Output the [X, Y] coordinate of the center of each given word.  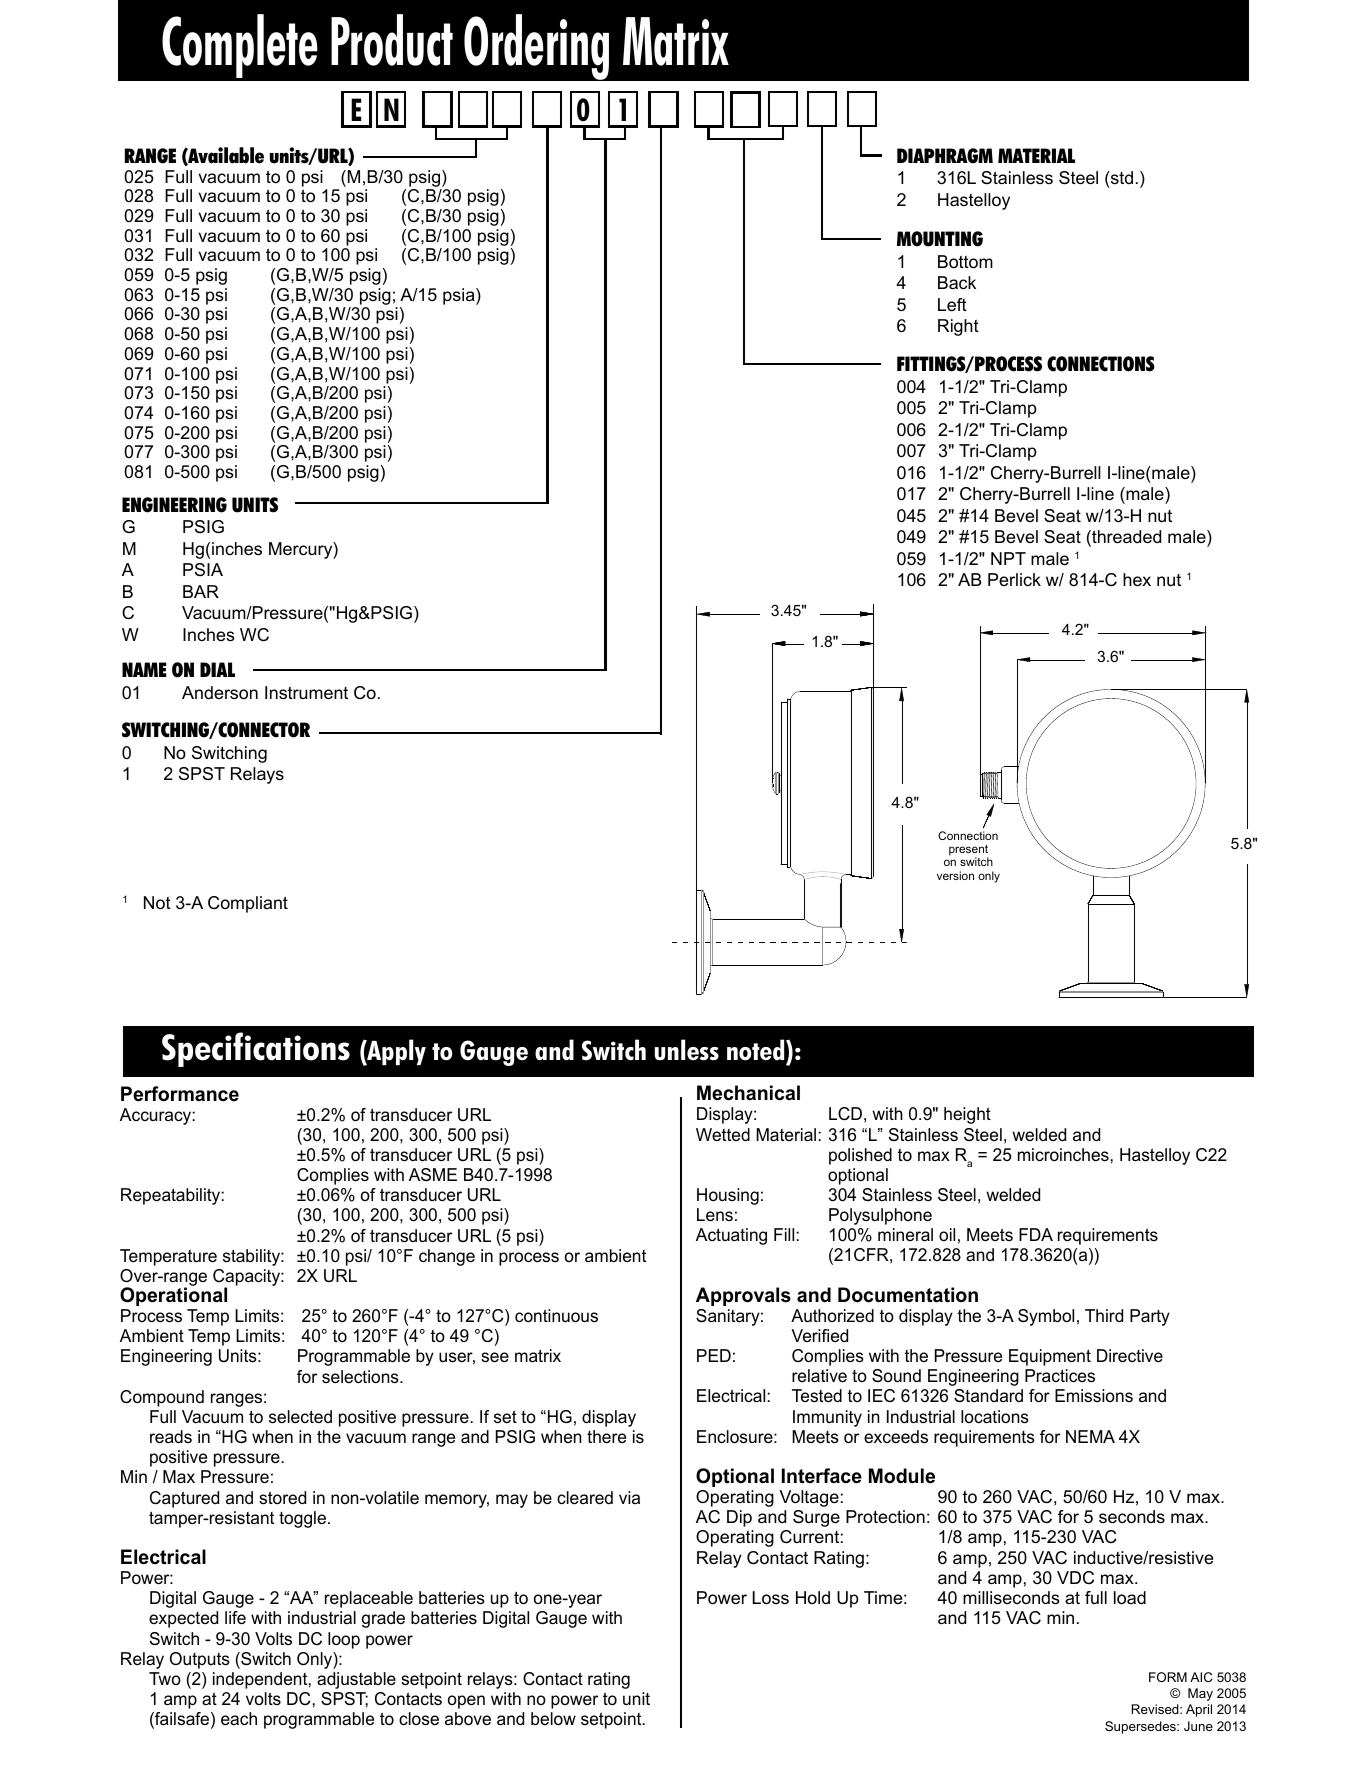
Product [392, 40]
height [967, 1115]
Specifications [256, 1049]
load [1130, 1598]
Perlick [1014, 579]
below [553, 1718]
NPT [1008, 558]
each [239, 1718]
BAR [201, 591]
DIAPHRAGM [945, 156]
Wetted [723, 1134]
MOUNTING [940, 239]
